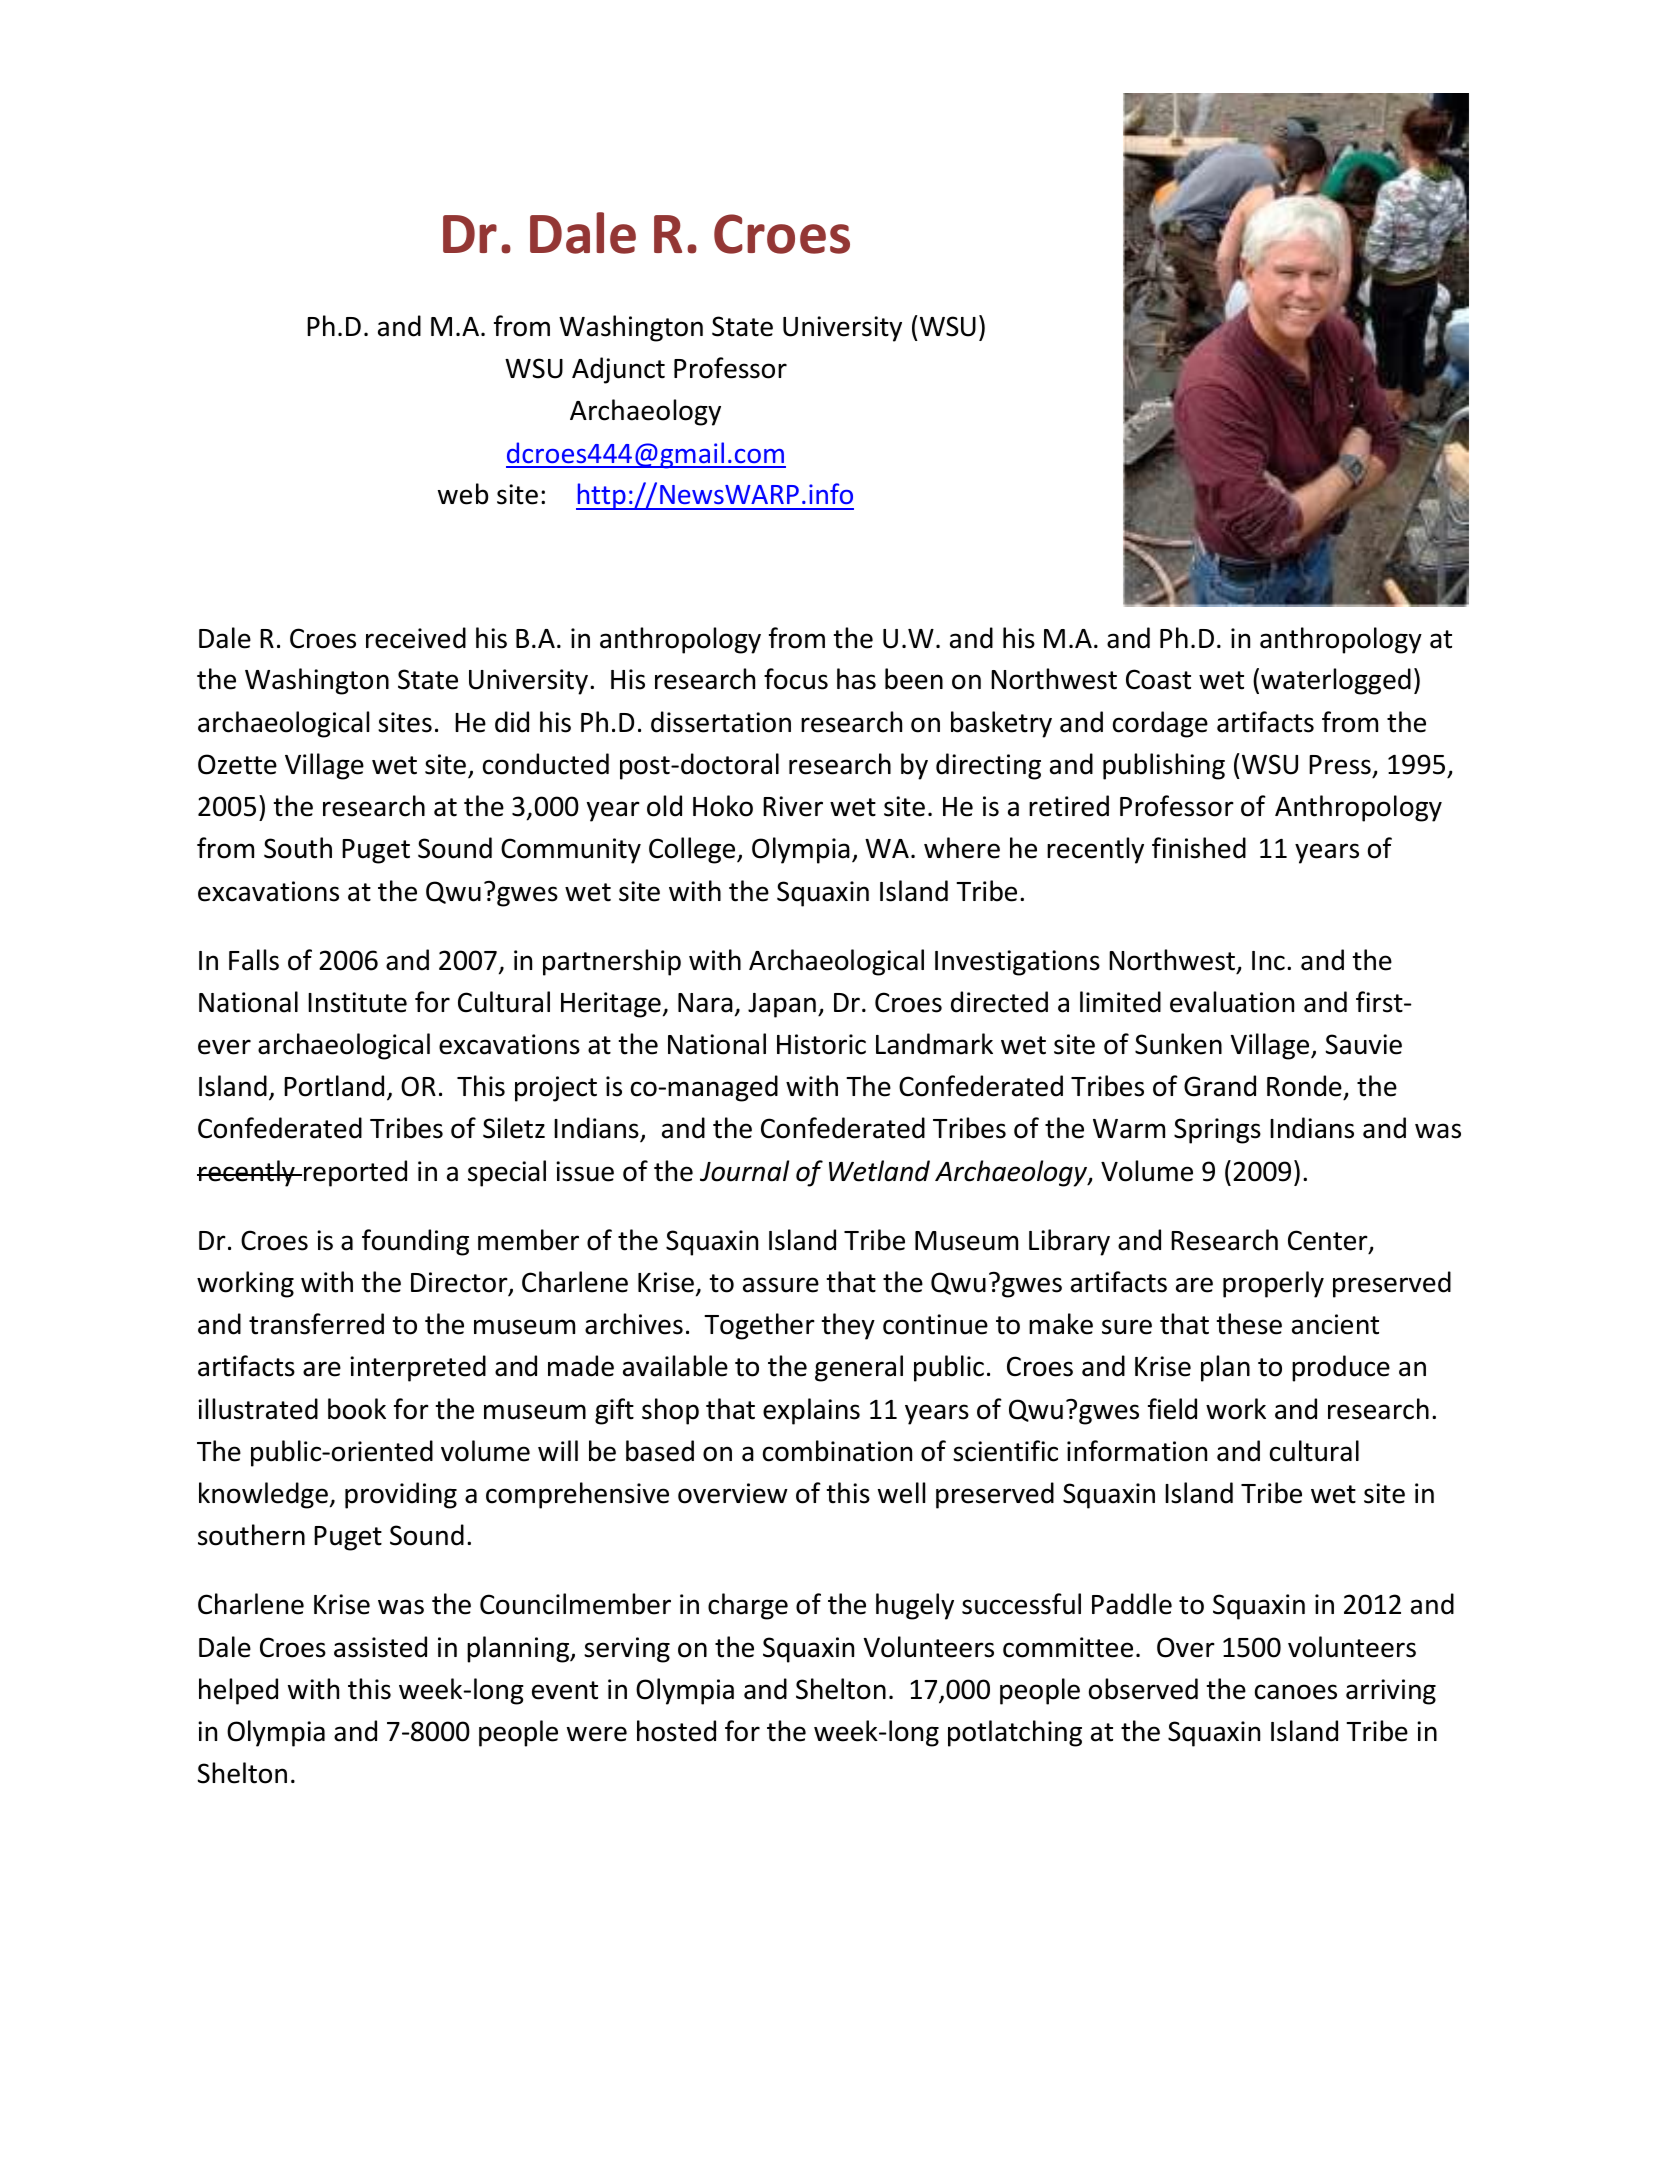  Describe the element at coordinates (512, 722) in the screenshot. I see `did` at that location.
